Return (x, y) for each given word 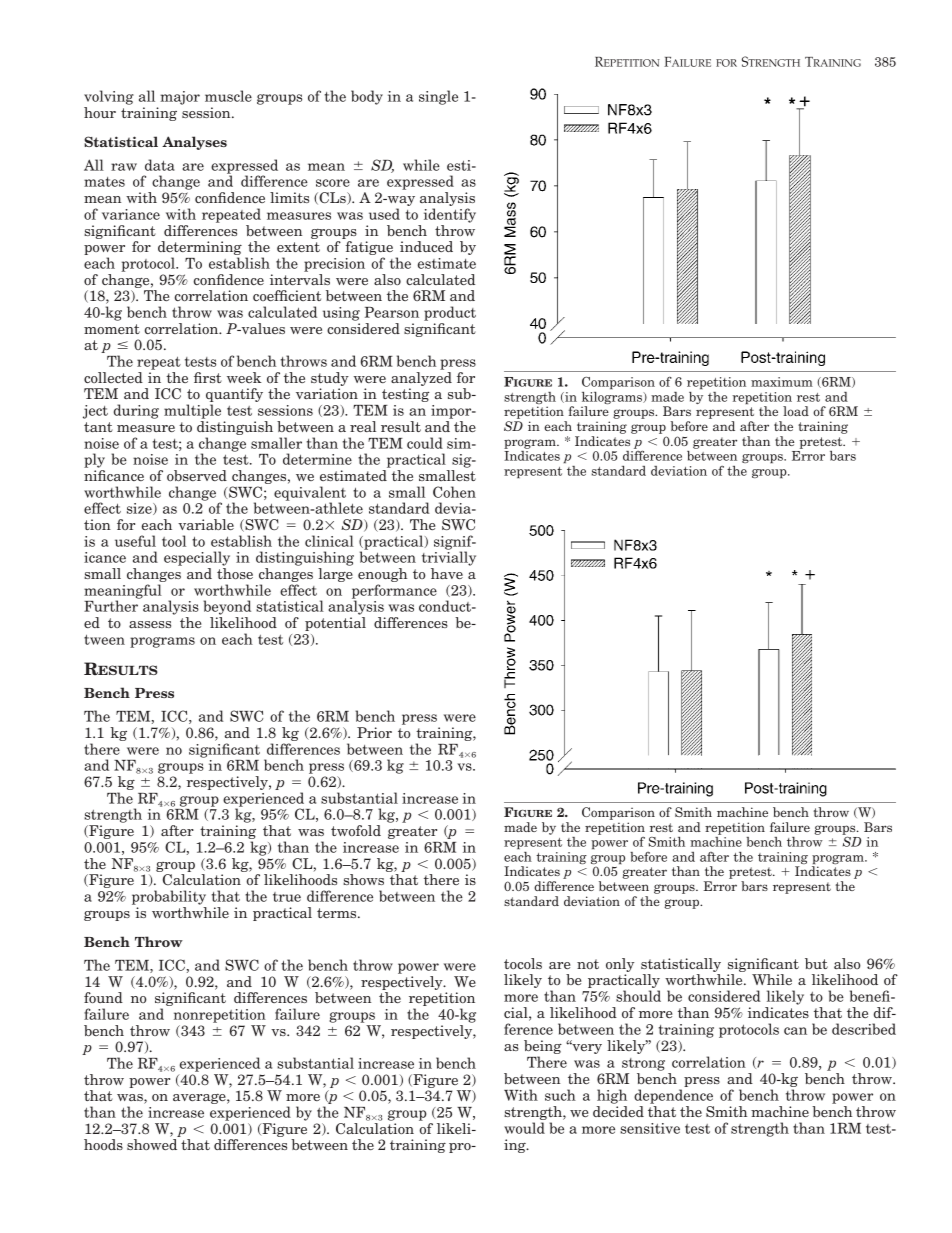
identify (450, 215)
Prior (374, 732)
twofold (356, 830)
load (796, 411)
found (103, 997)
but (816, 963)
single (438, 97)
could (425, 443)
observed (197, 475)
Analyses (194, 143)
